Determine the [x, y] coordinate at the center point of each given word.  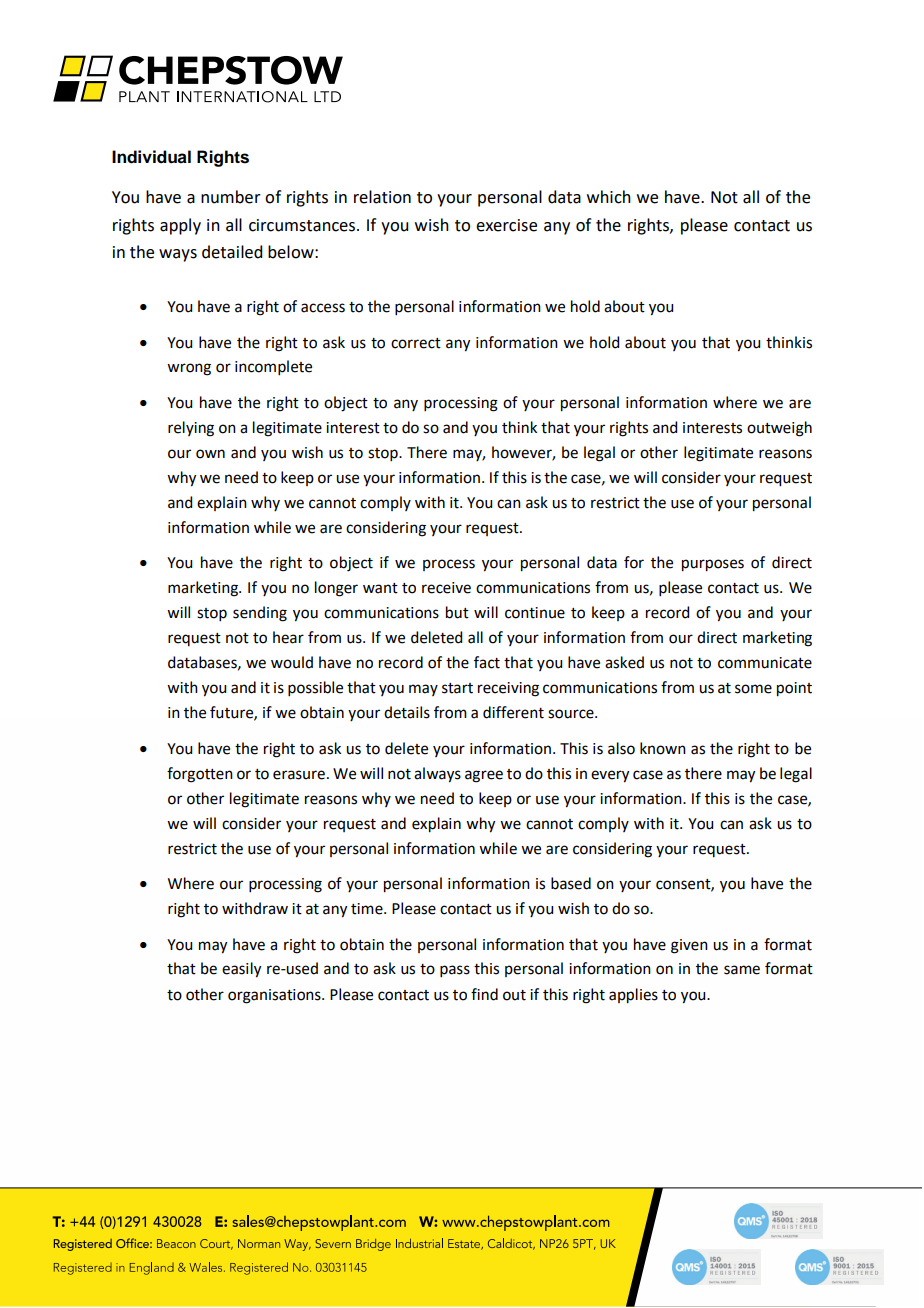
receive [446, 588]
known [663, 748]
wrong [189, 369]
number [231, 197]
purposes [713, 565]
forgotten [200, 775]
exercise [506, 225]
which [609, 197]
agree [484, 776]
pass [455, 971]
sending [260, 614]
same [742, 970]
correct [416, 343]
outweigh [779, 429]
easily [241, 970]
